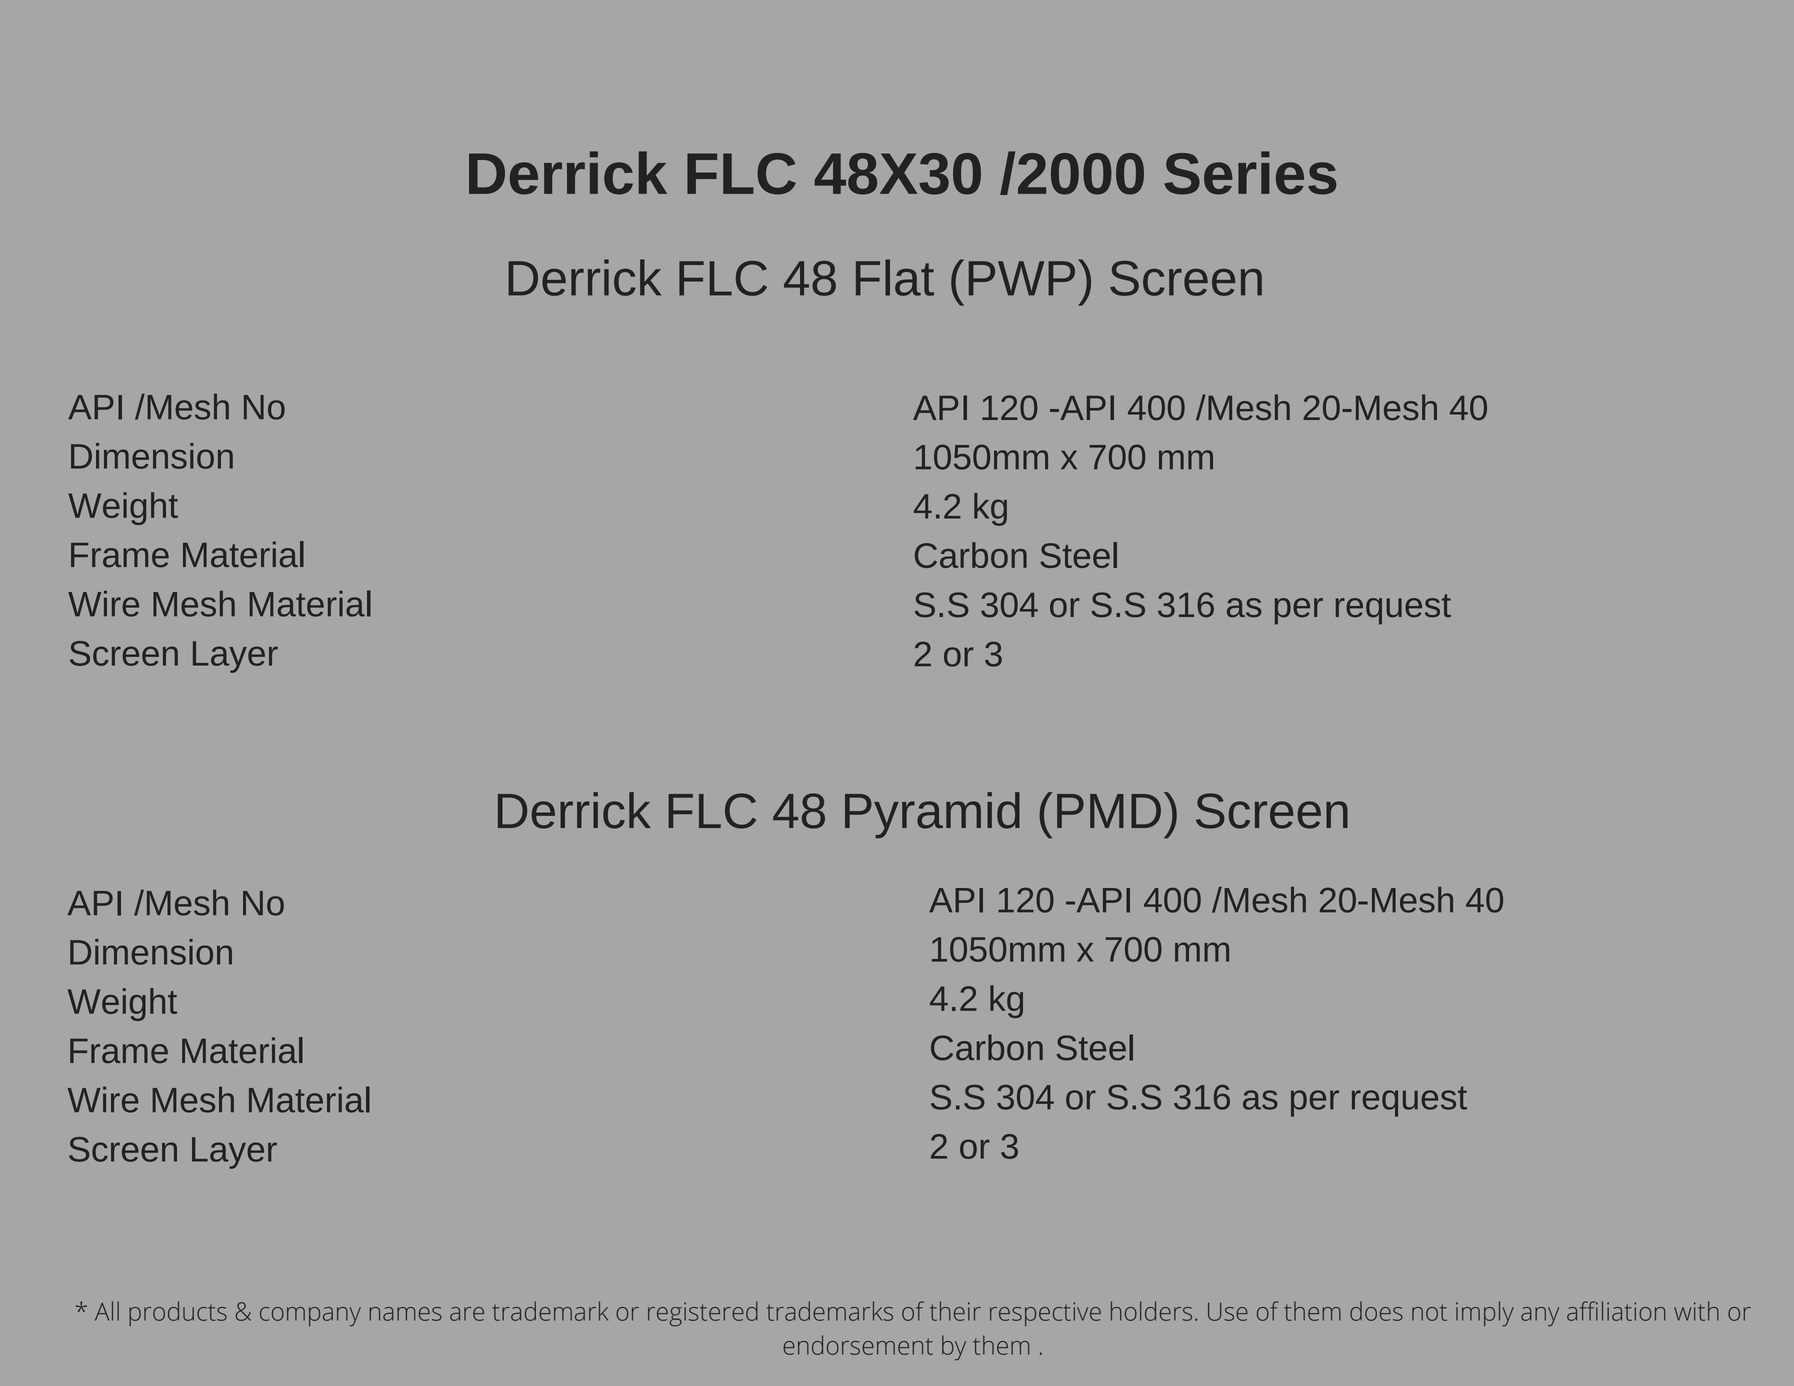 The height and width of the screenshot is (1386, 1794). What do you see at coordinates (1151, 1311) in the screenshot?
I see `holders` at bounding box center [1151, 1311].
